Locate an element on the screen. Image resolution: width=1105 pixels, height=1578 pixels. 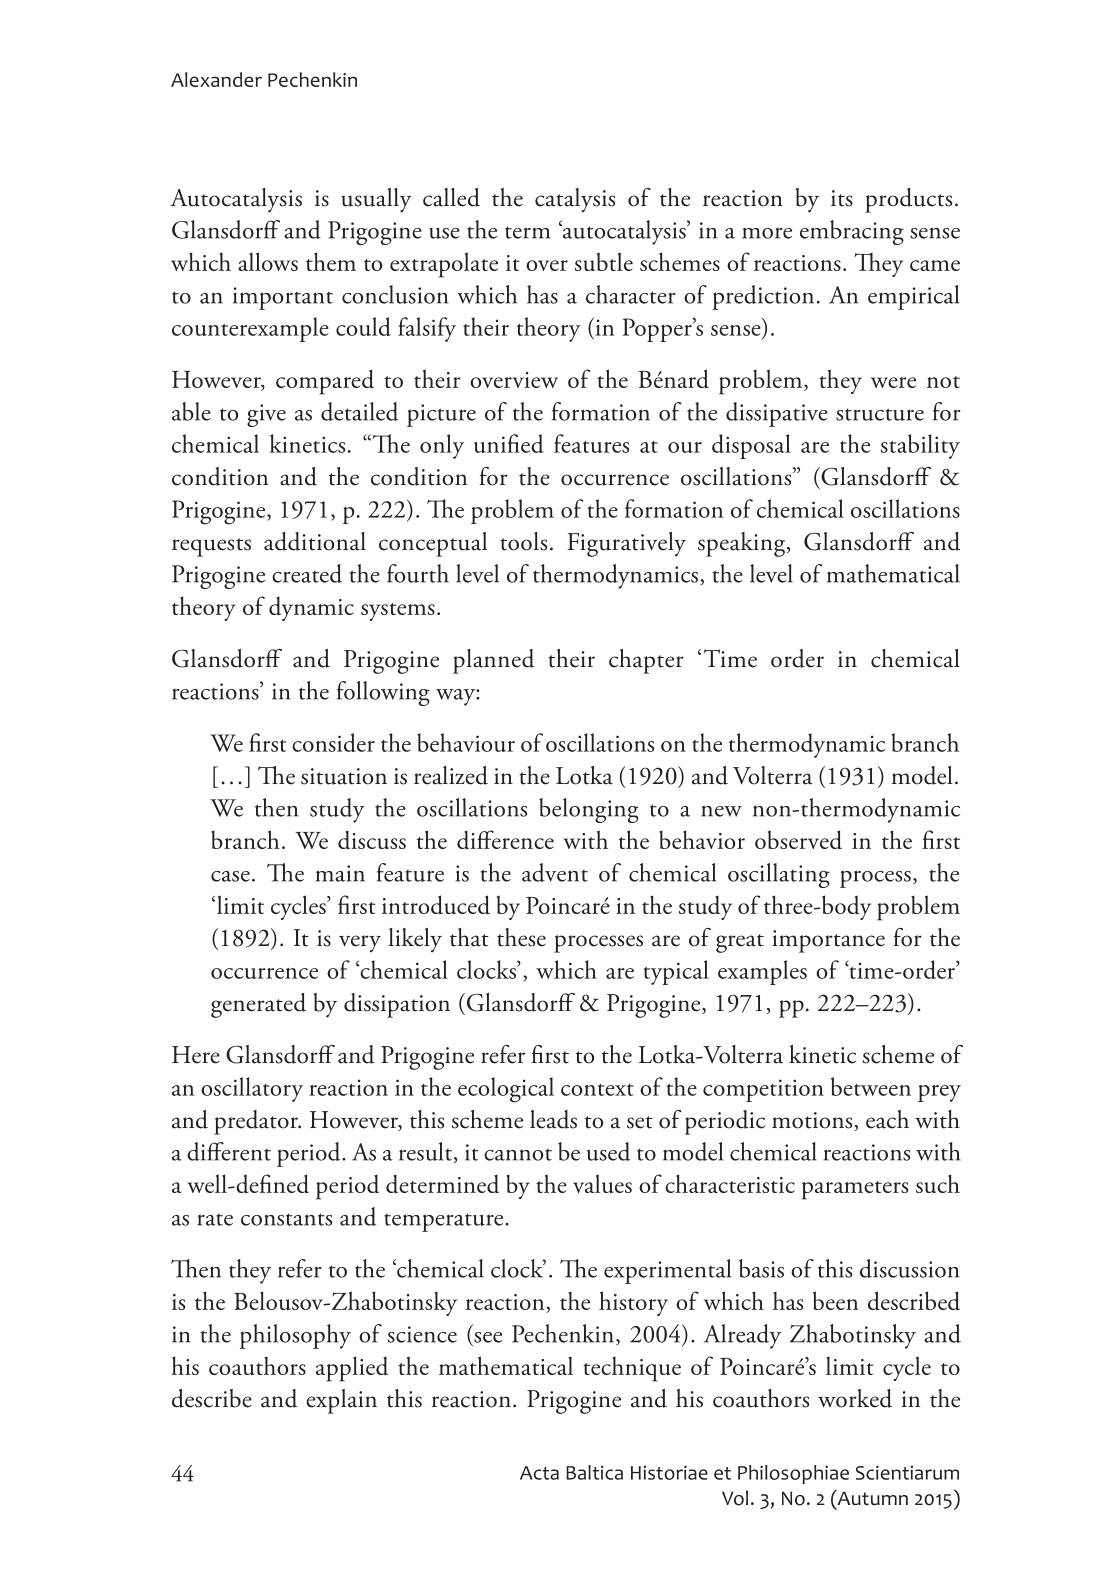
situation is located at coordinates (344, 776).
